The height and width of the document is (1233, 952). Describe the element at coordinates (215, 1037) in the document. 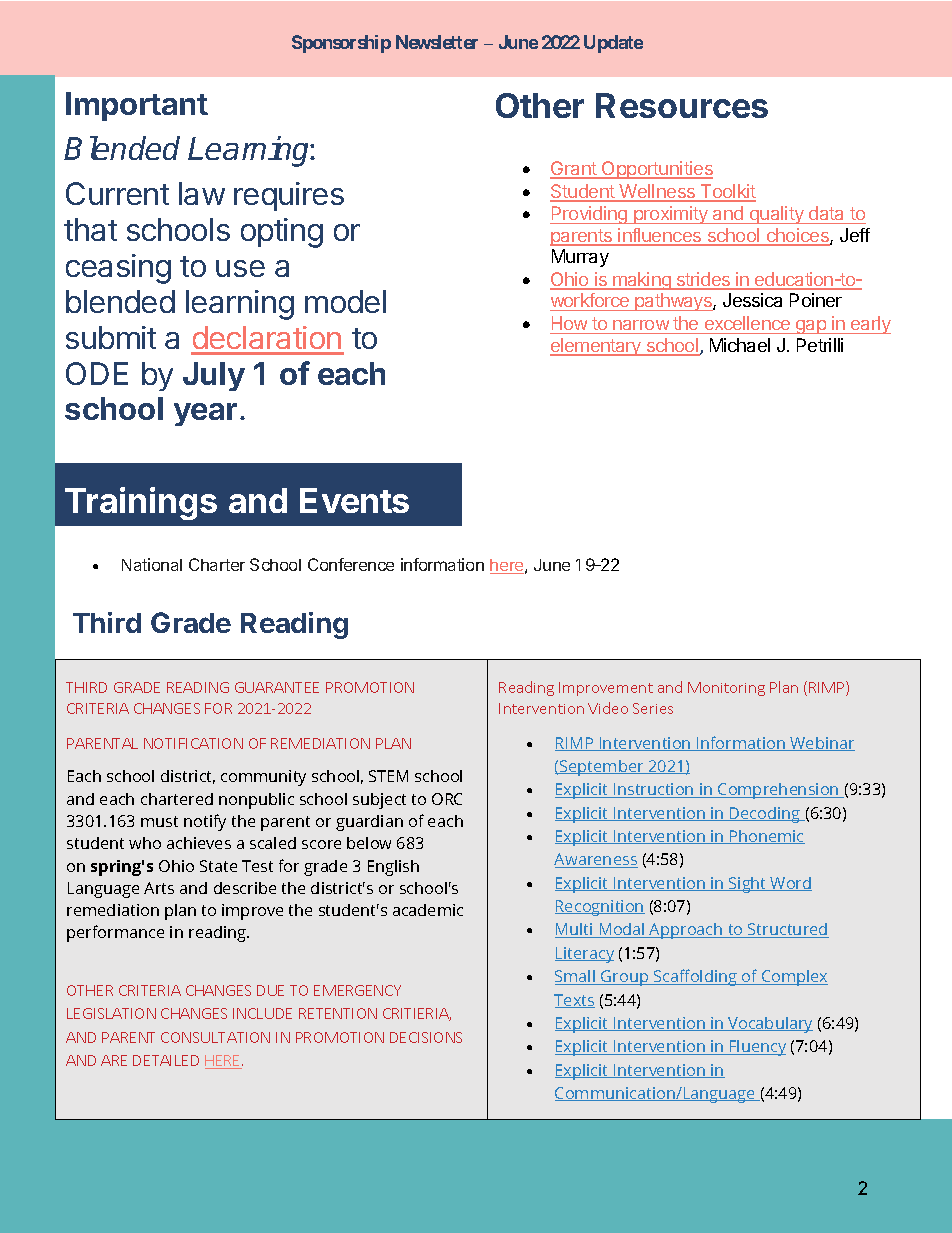

I see `CONSULTATION` at that location.
